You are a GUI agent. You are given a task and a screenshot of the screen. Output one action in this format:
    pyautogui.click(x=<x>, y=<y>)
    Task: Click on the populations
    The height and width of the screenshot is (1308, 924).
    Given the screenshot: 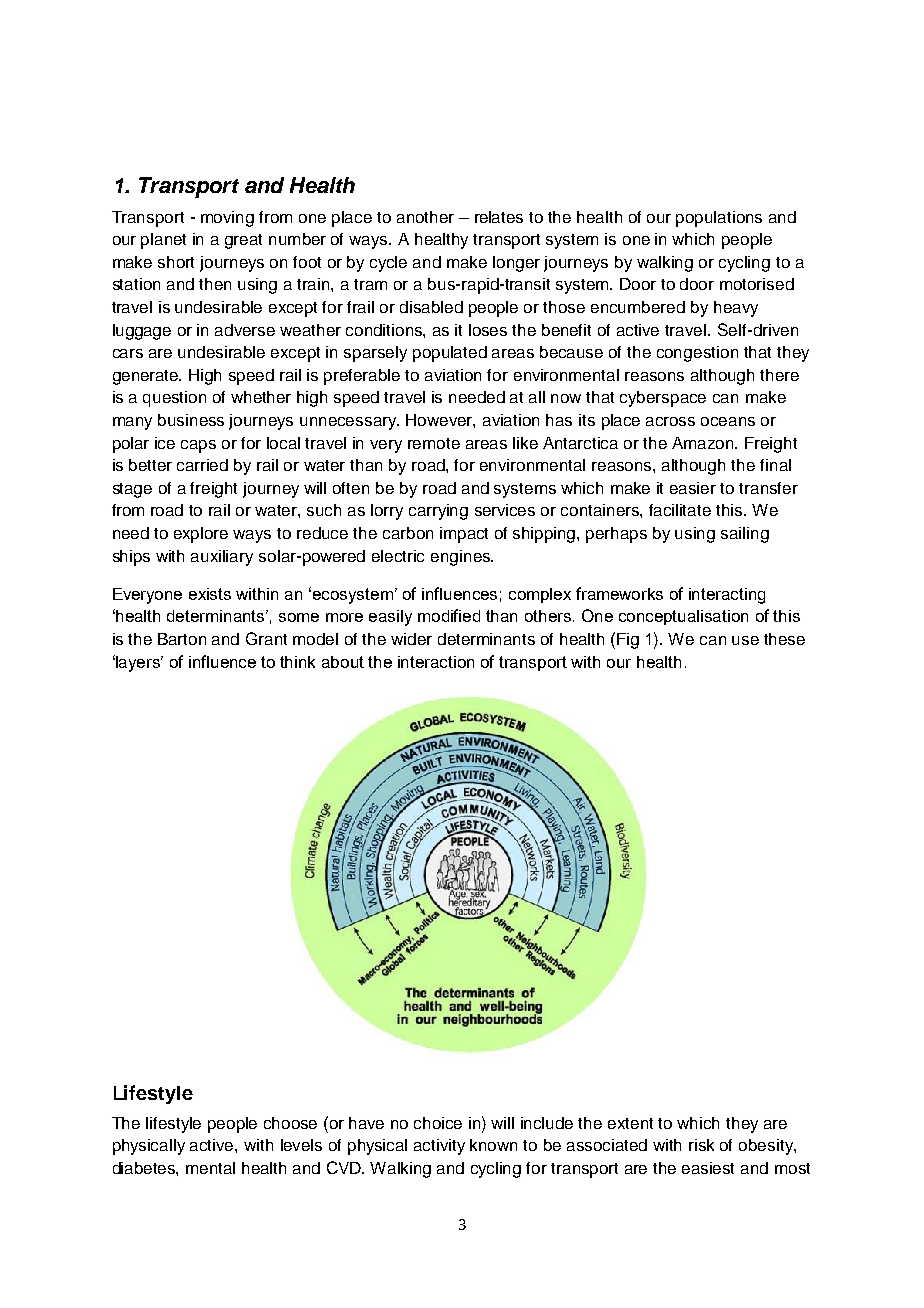 What is the action you would take?
    pyautogui.click(x=719, y=219)
